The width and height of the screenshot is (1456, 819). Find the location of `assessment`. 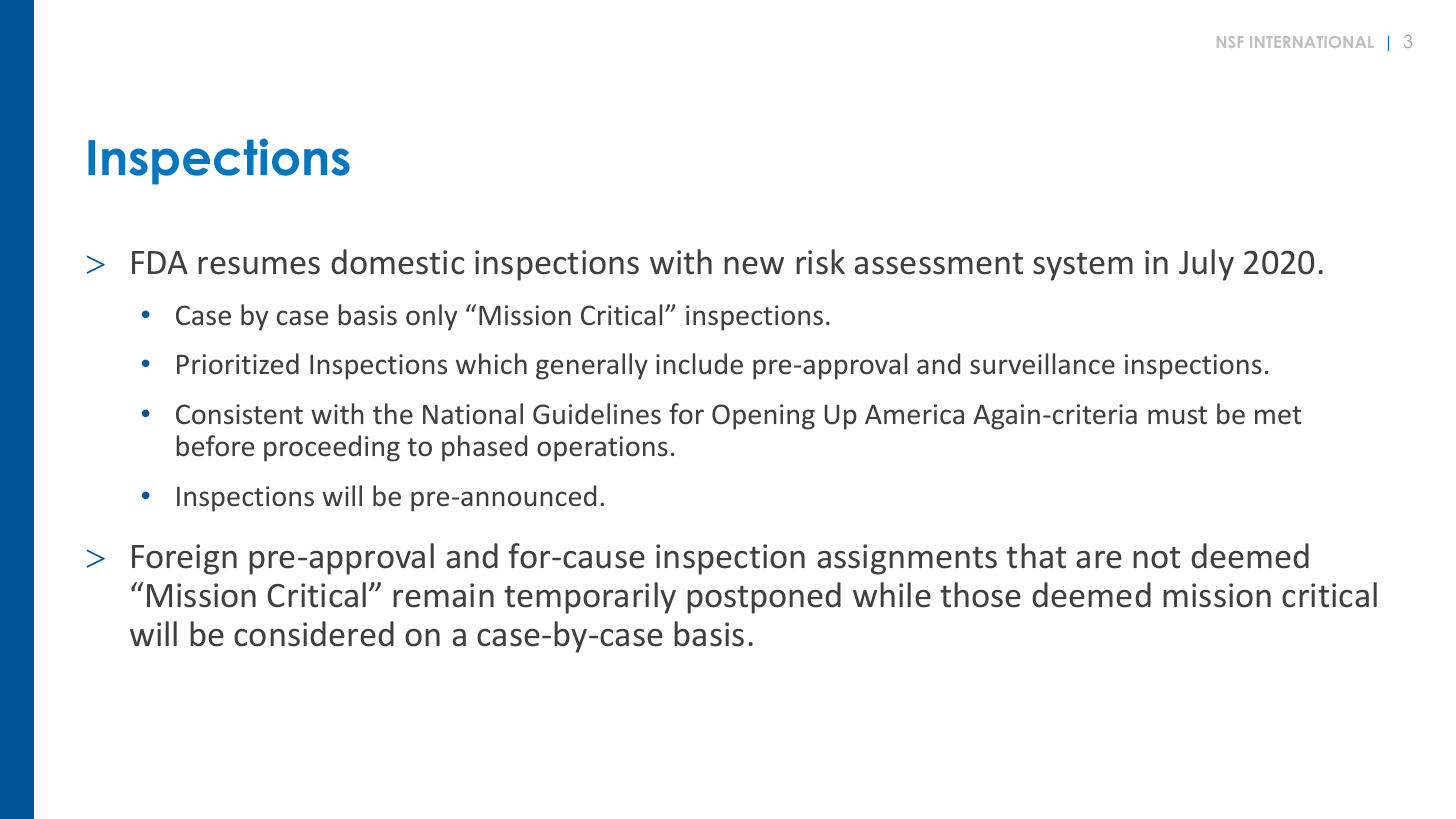

assessment is located at coordinates (938, 263).
